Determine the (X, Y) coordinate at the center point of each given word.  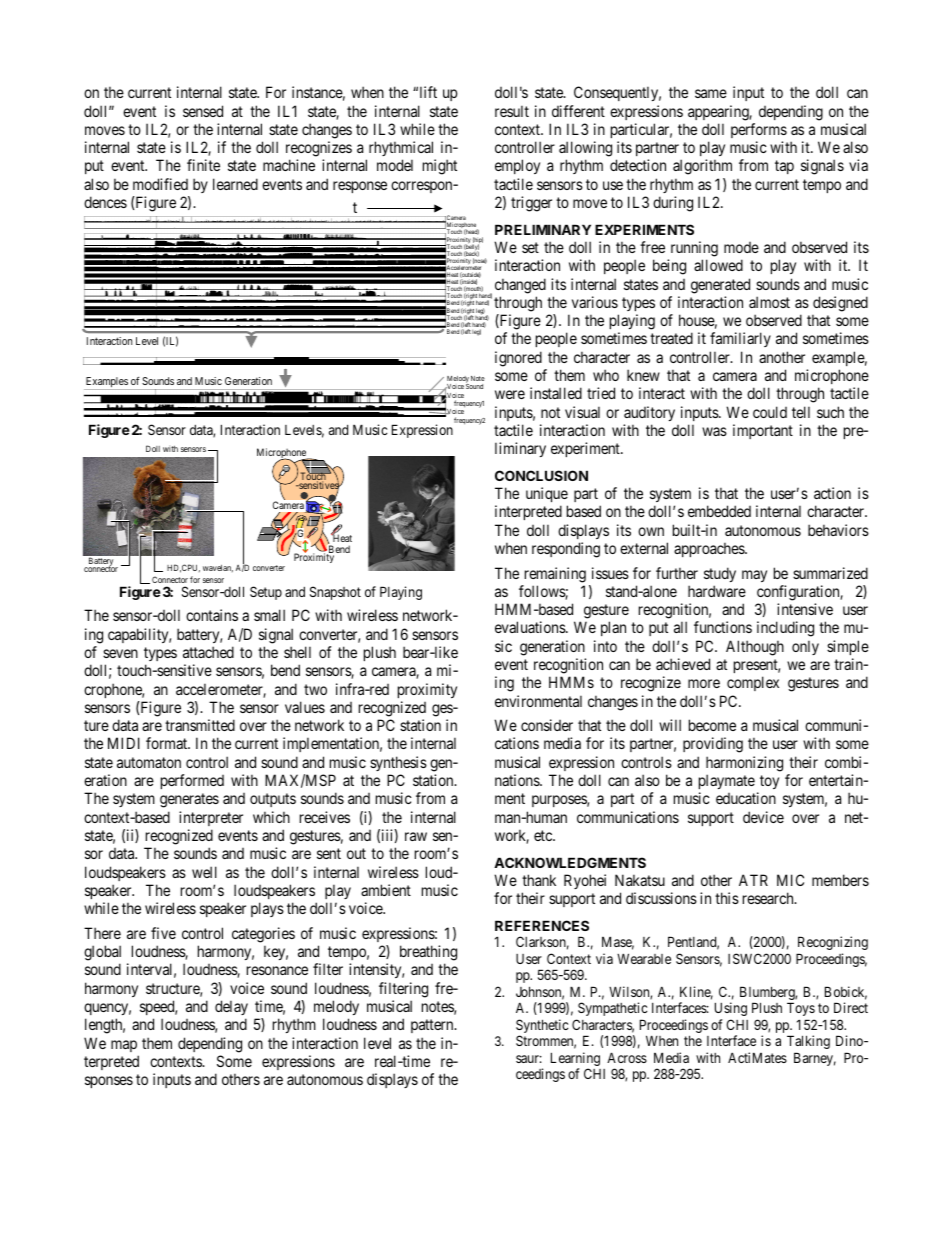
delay (231, 1007)
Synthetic (542, 1027)
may (754, 576)
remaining (555, 575)
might (440, 167)
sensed (203, 111)
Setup (266, 593)
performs (759, 130)
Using (731, 1009)
